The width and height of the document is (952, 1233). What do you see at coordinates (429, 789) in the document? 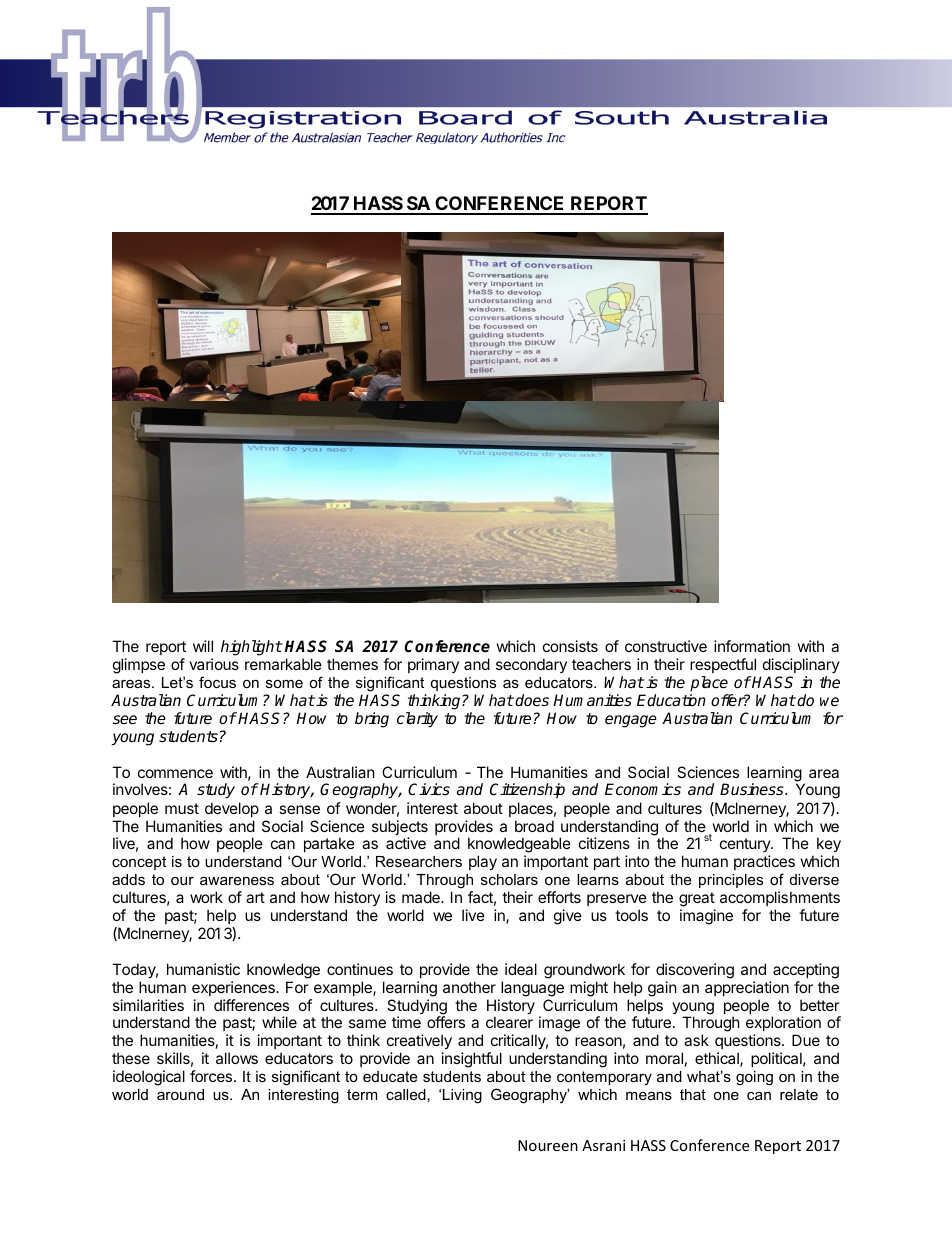
I see `Civics` at bounding box center [429, 789].
